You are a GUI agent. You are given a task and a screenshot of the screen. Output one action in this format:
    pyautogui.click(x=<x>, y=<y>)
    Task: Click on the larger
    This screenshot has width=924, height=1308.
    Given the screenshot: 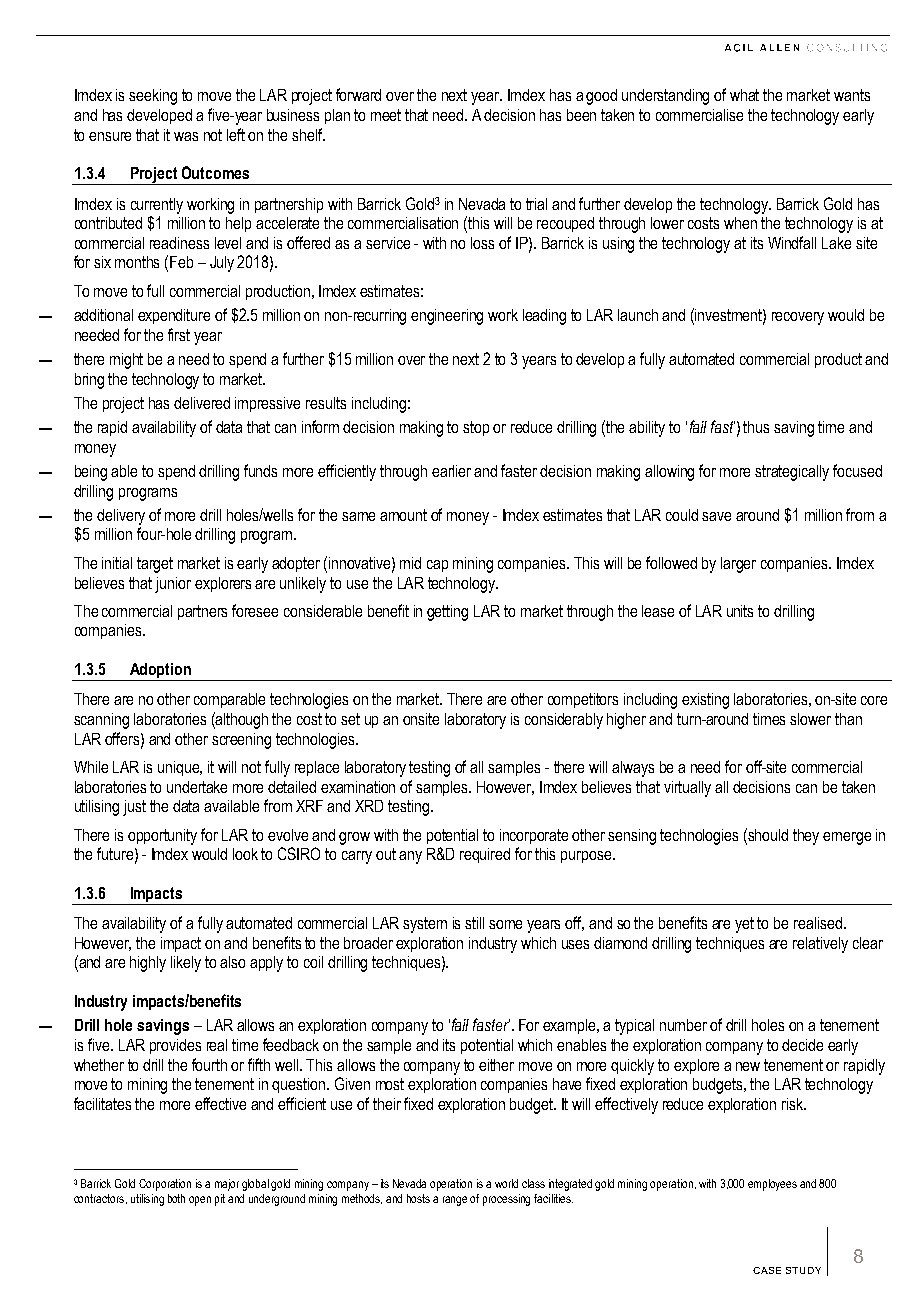 What is the action you would take?
    pyautogui.click(x=738, y=565)
